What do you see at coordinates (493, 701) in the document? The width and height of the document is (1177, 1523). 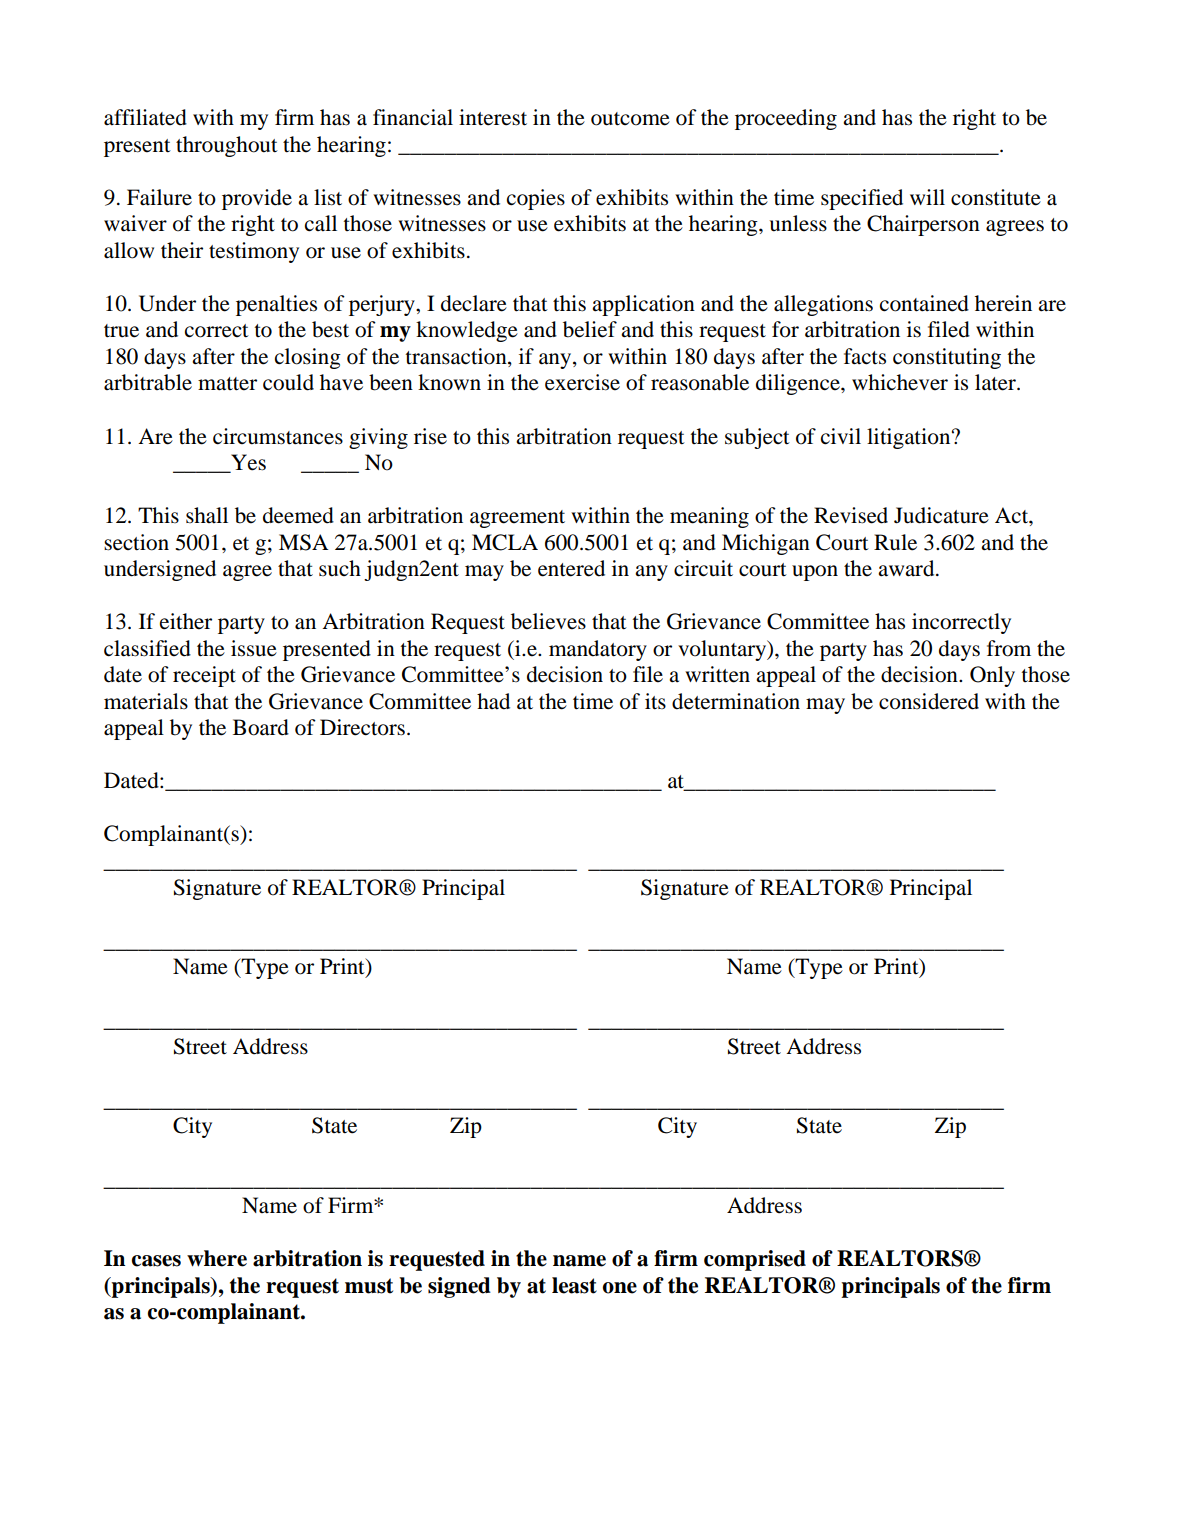 I see `had` at bounding box center [493, 701].
